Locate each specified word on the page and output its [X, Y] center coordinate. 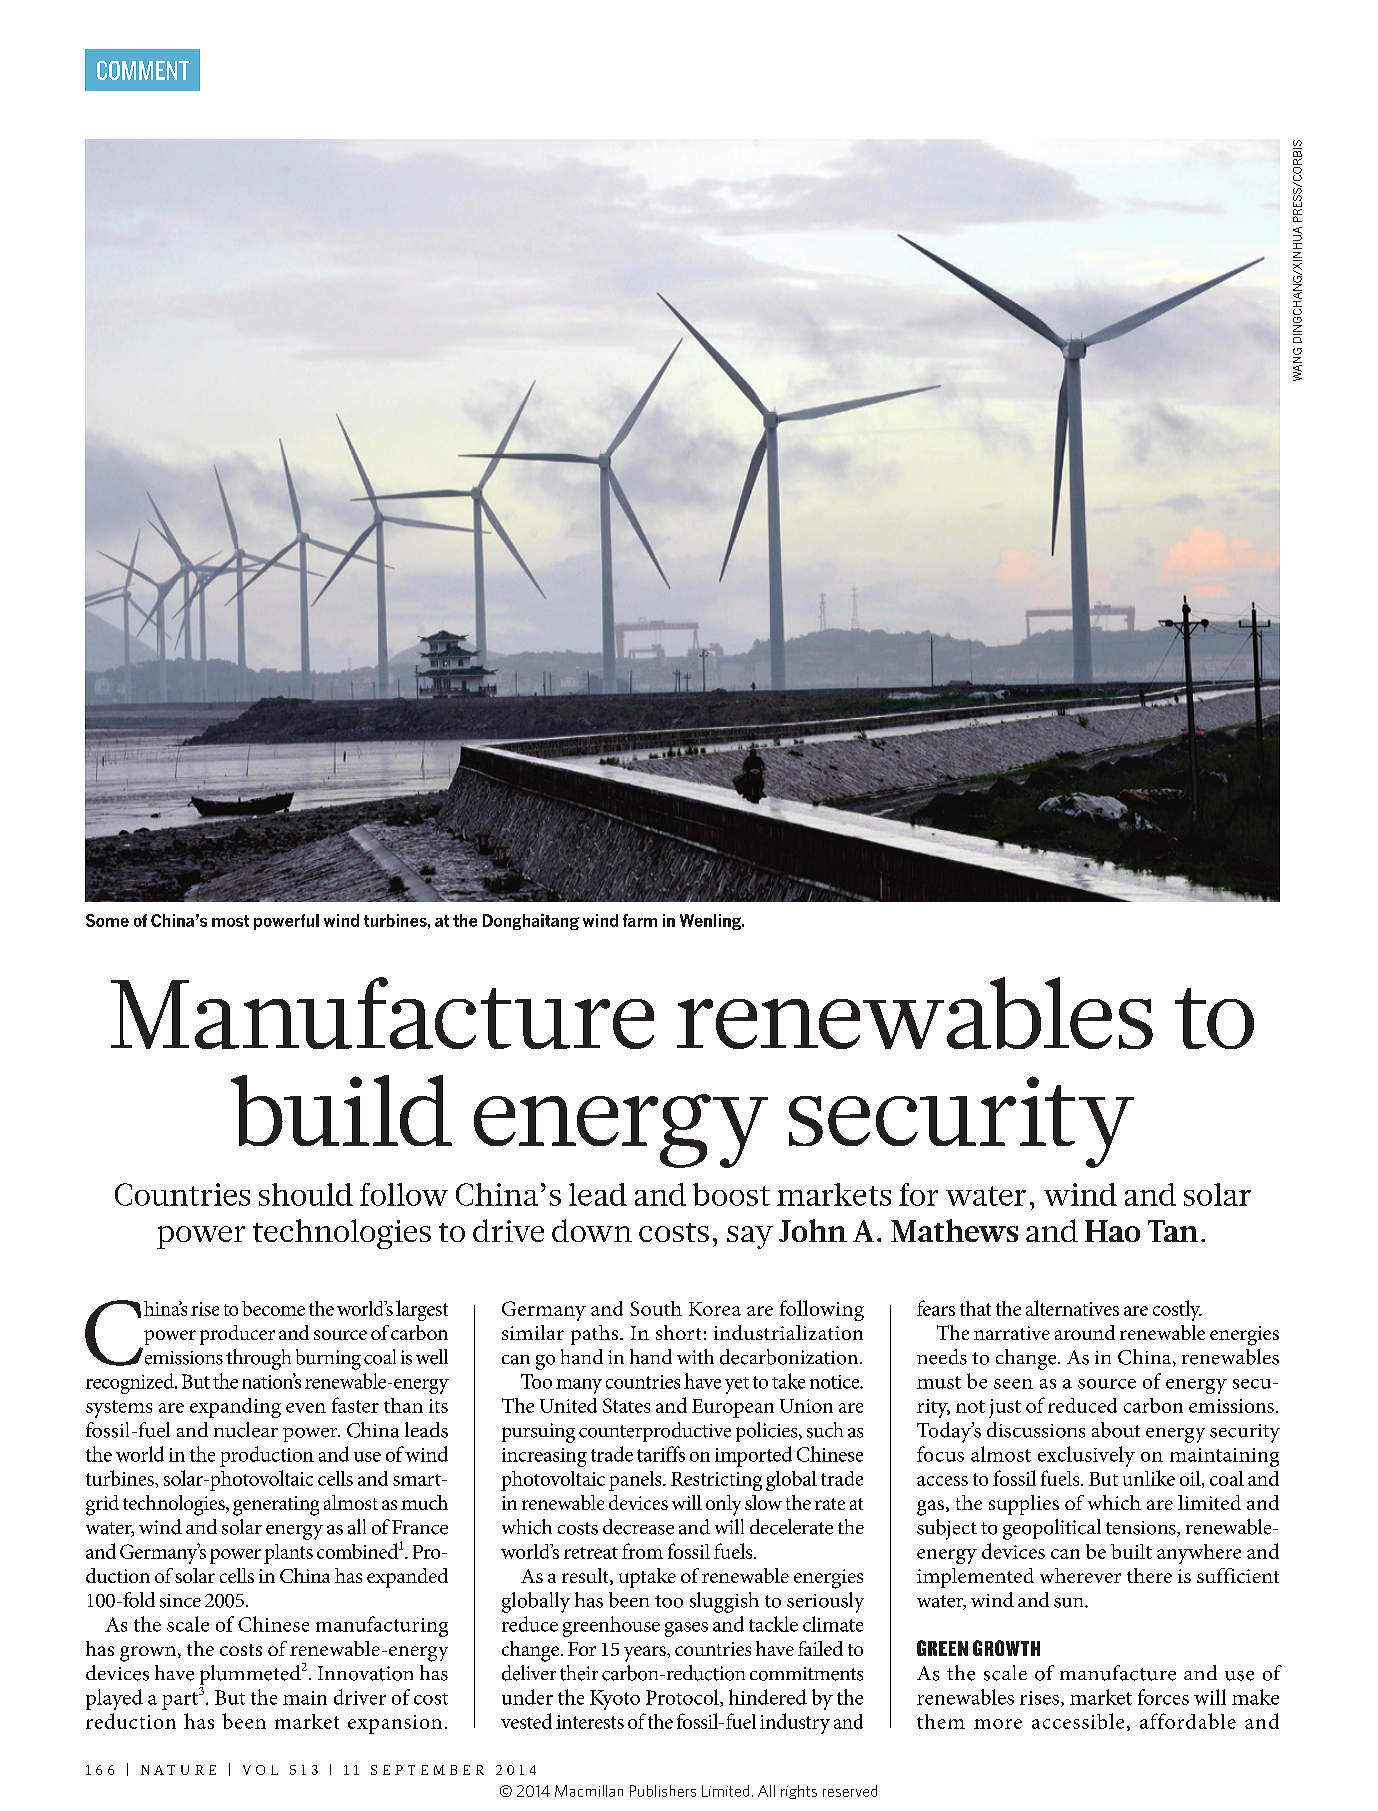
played [114, 1699]
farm [640, 920]
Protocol [683, 1698]
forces [1163, 1697]
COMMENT [143, 70]
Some [107, 920]
